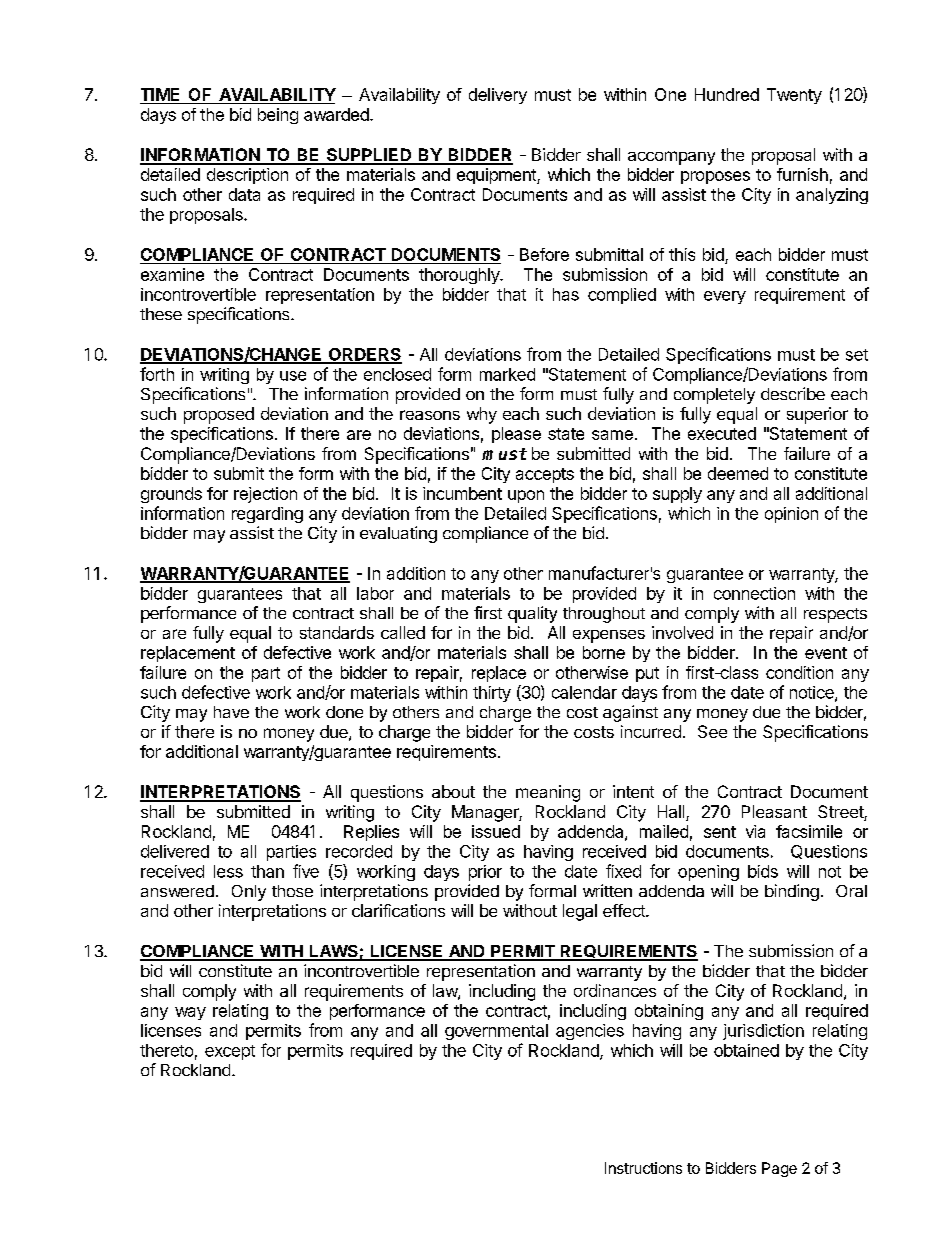 The image size is (952, 1233). What do you see at coordinates (278, 116) in the screenshot?
I see `being` at bounding box center [278, 116].
